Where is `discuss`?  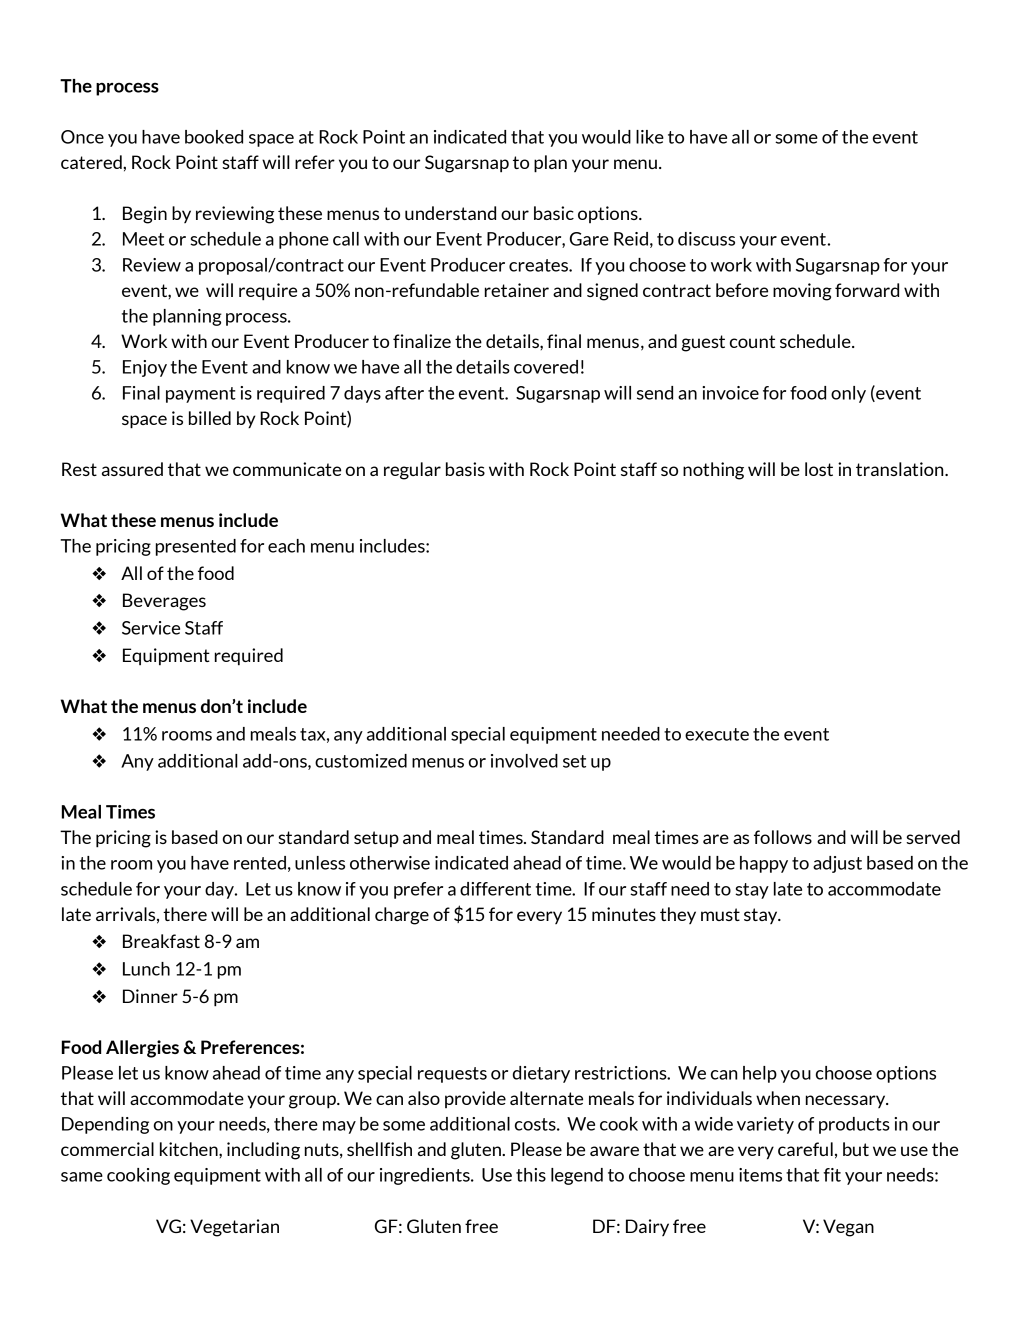
discuss is located at coordinates (706, 239).
